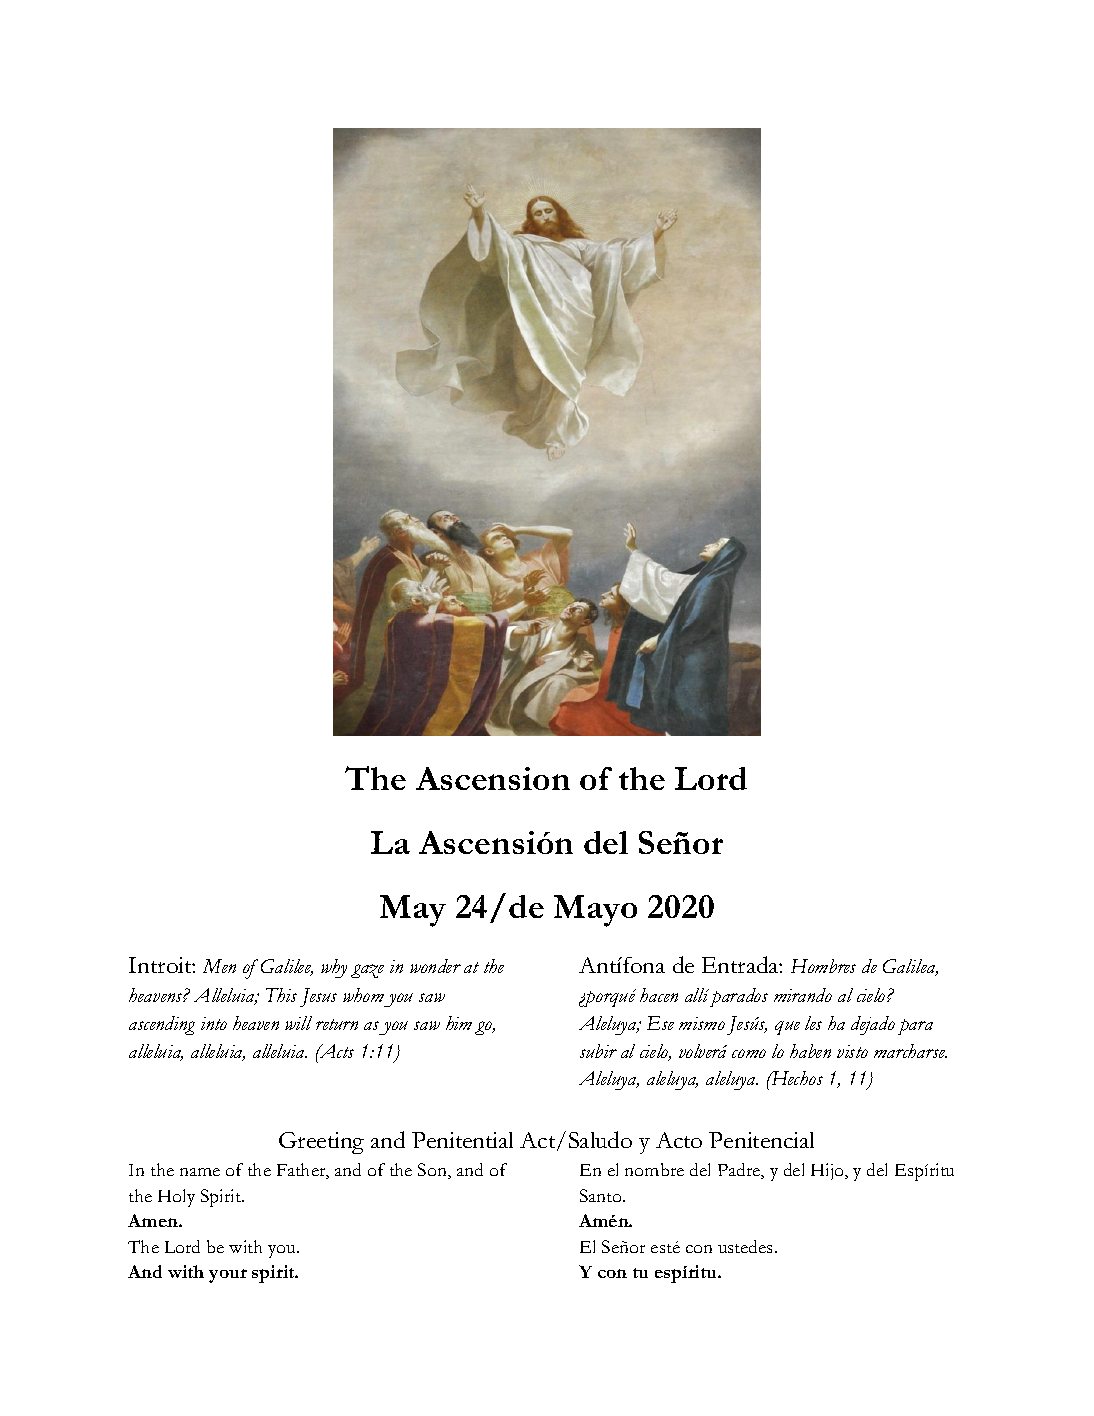  Describe the element at coordinates (462, 1140) in the document. I see `Penitential` at that location.
